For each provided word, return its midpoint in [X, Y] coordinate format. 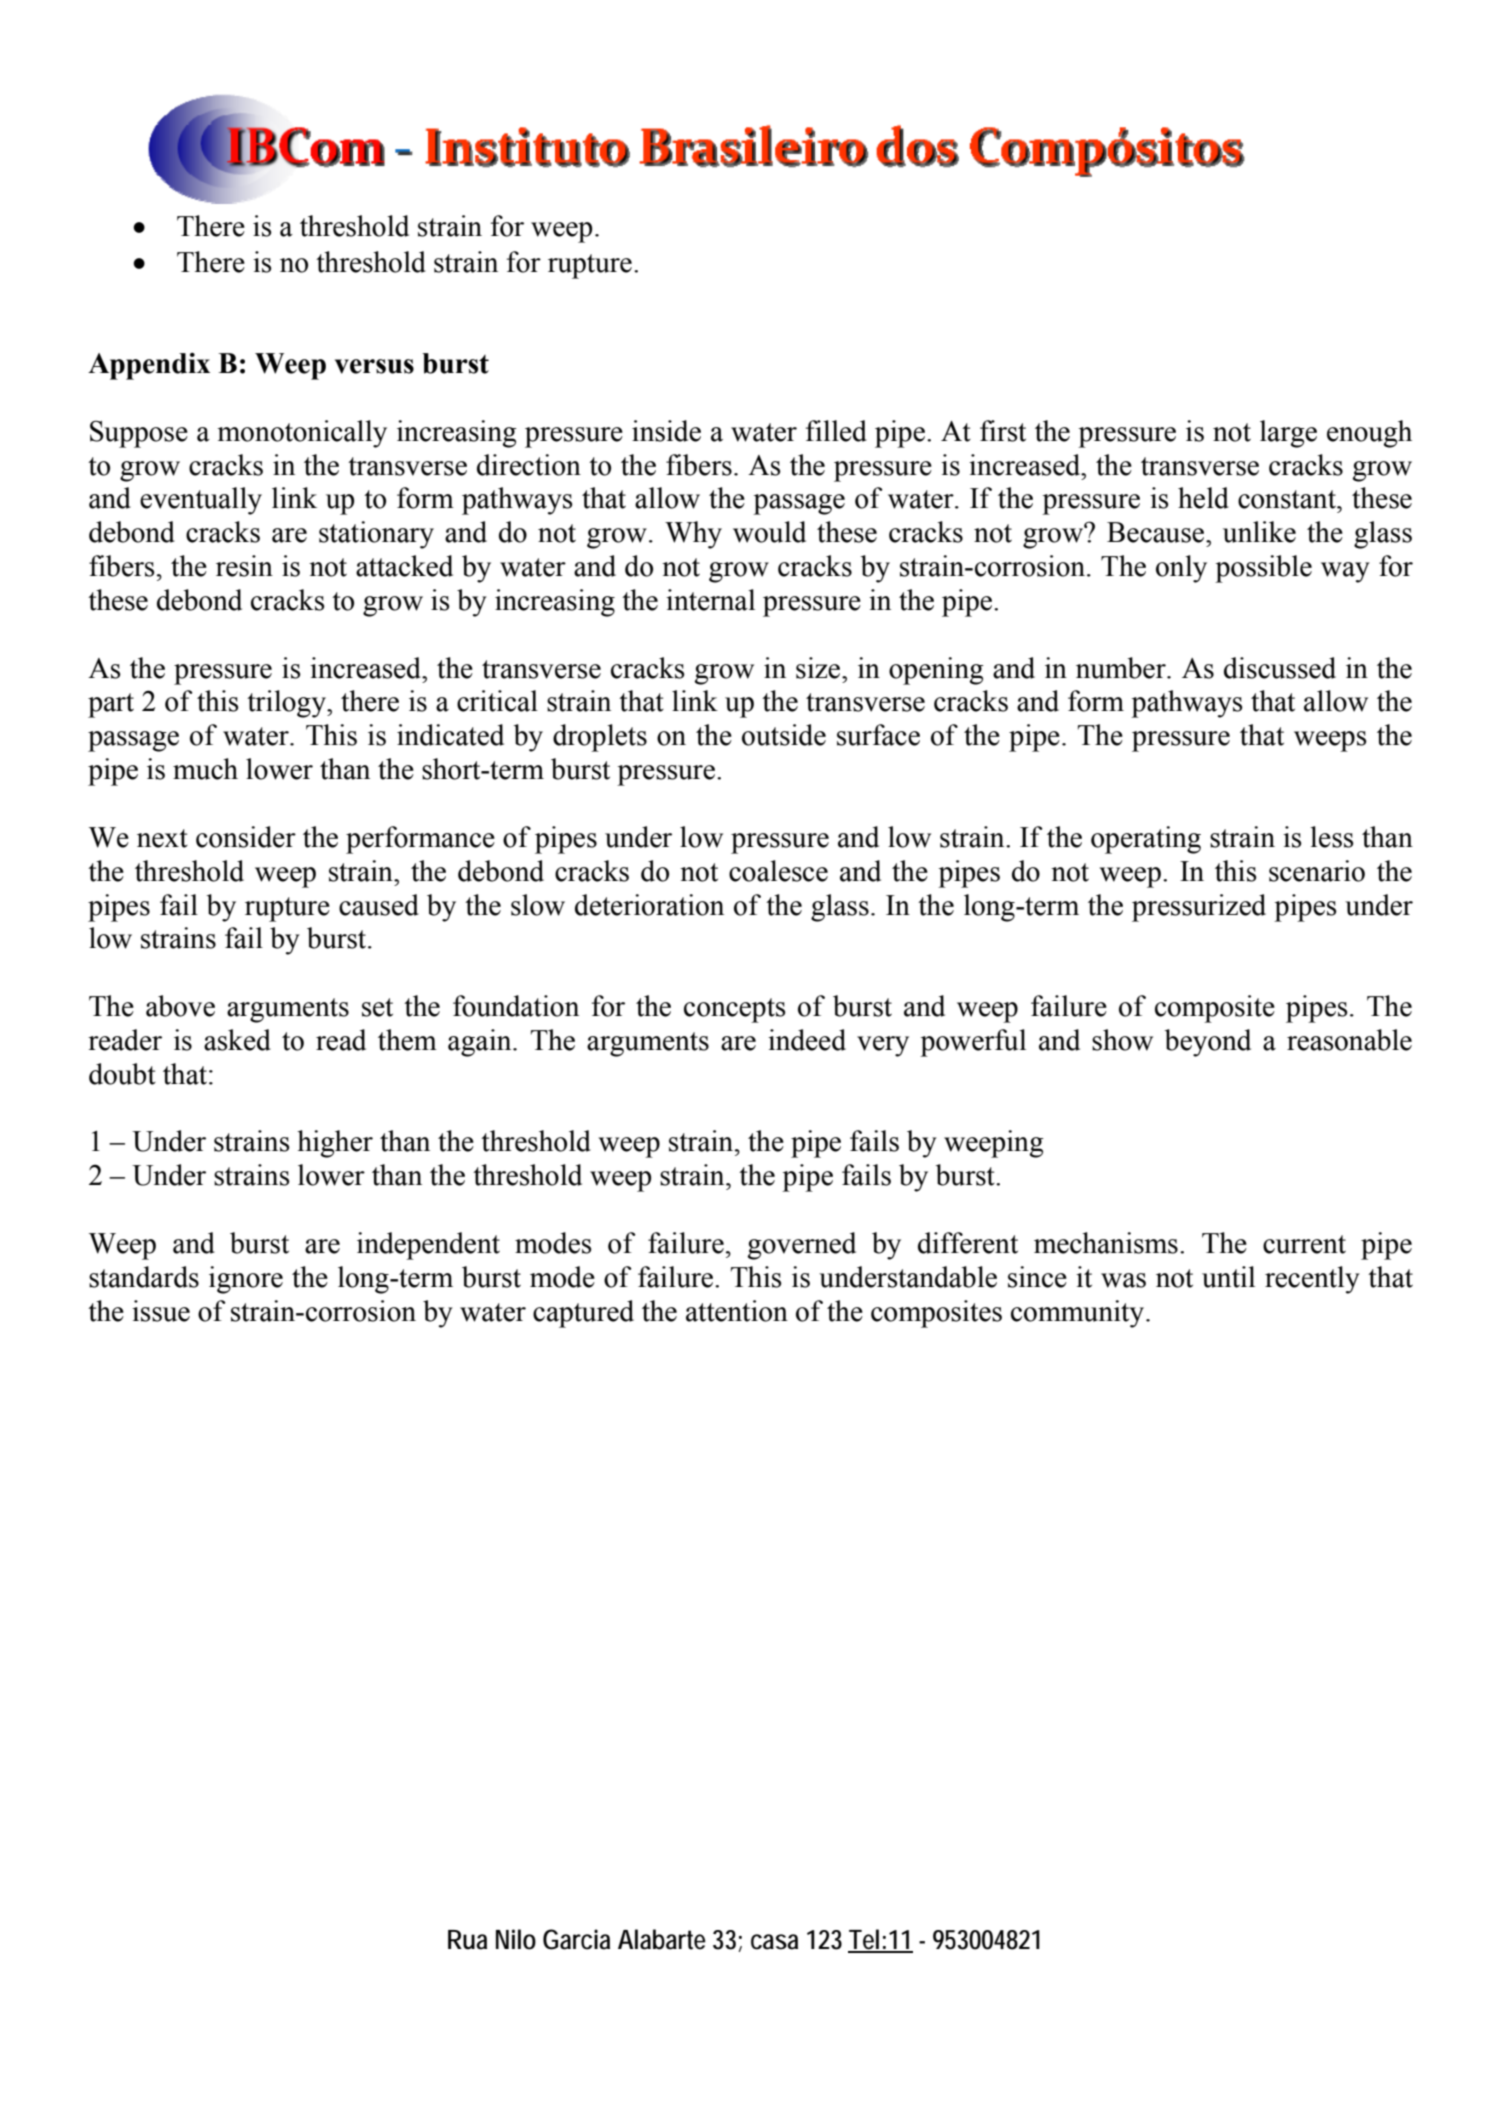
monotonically [302, 434]
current [1304, 1244]
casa [774, 1942]
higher [335, 1144]
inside [666, 431]
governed [801, 1246]
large [1288, 434]
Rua [467, 1940]
